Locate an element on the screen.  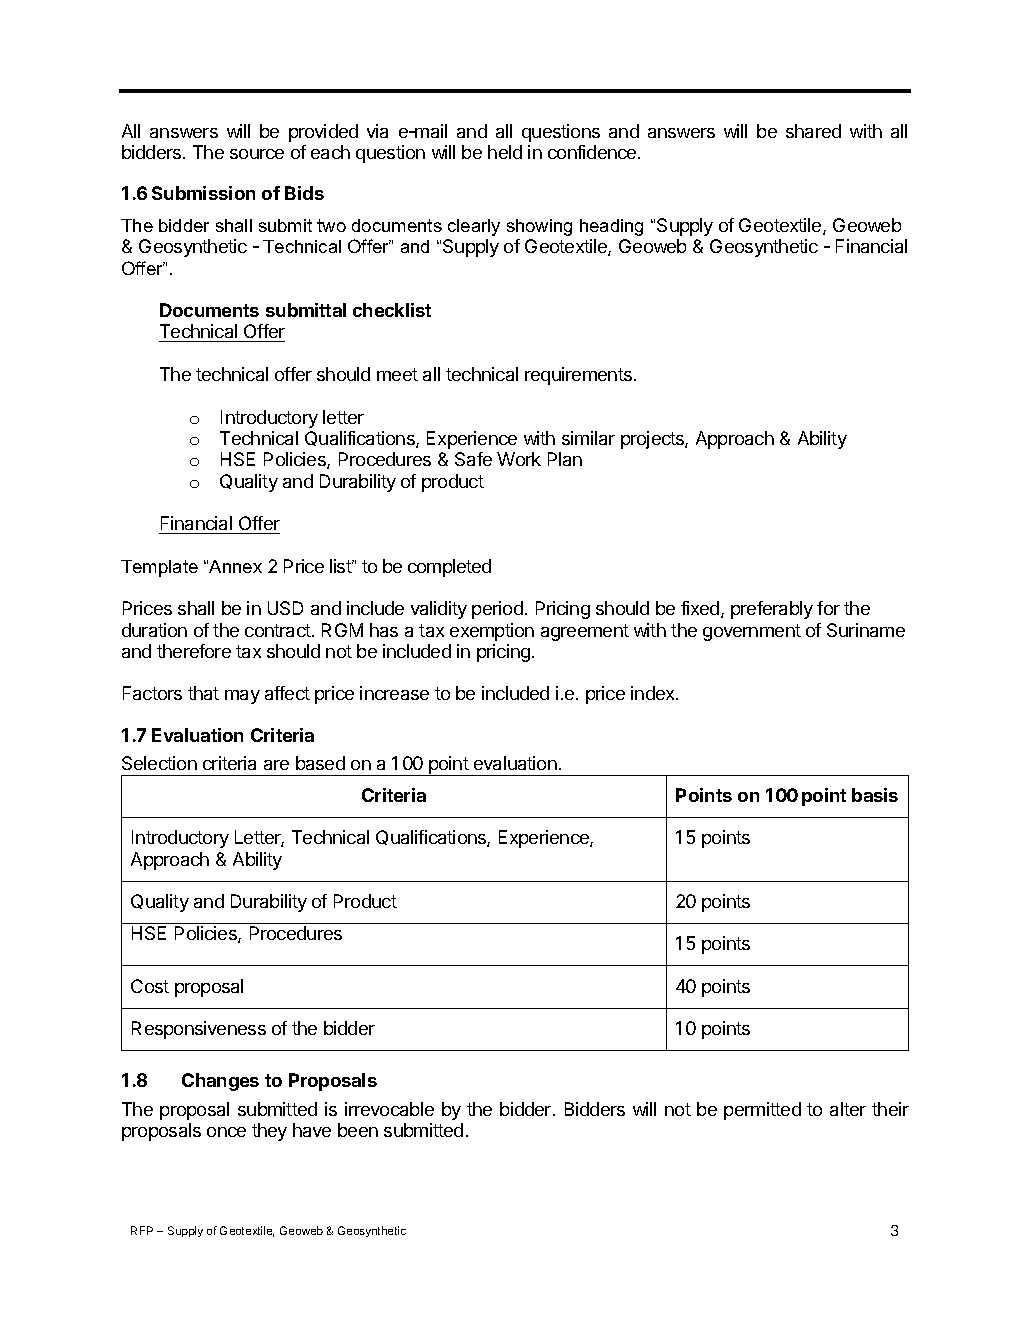
held is located at coordinates (505, 152).
